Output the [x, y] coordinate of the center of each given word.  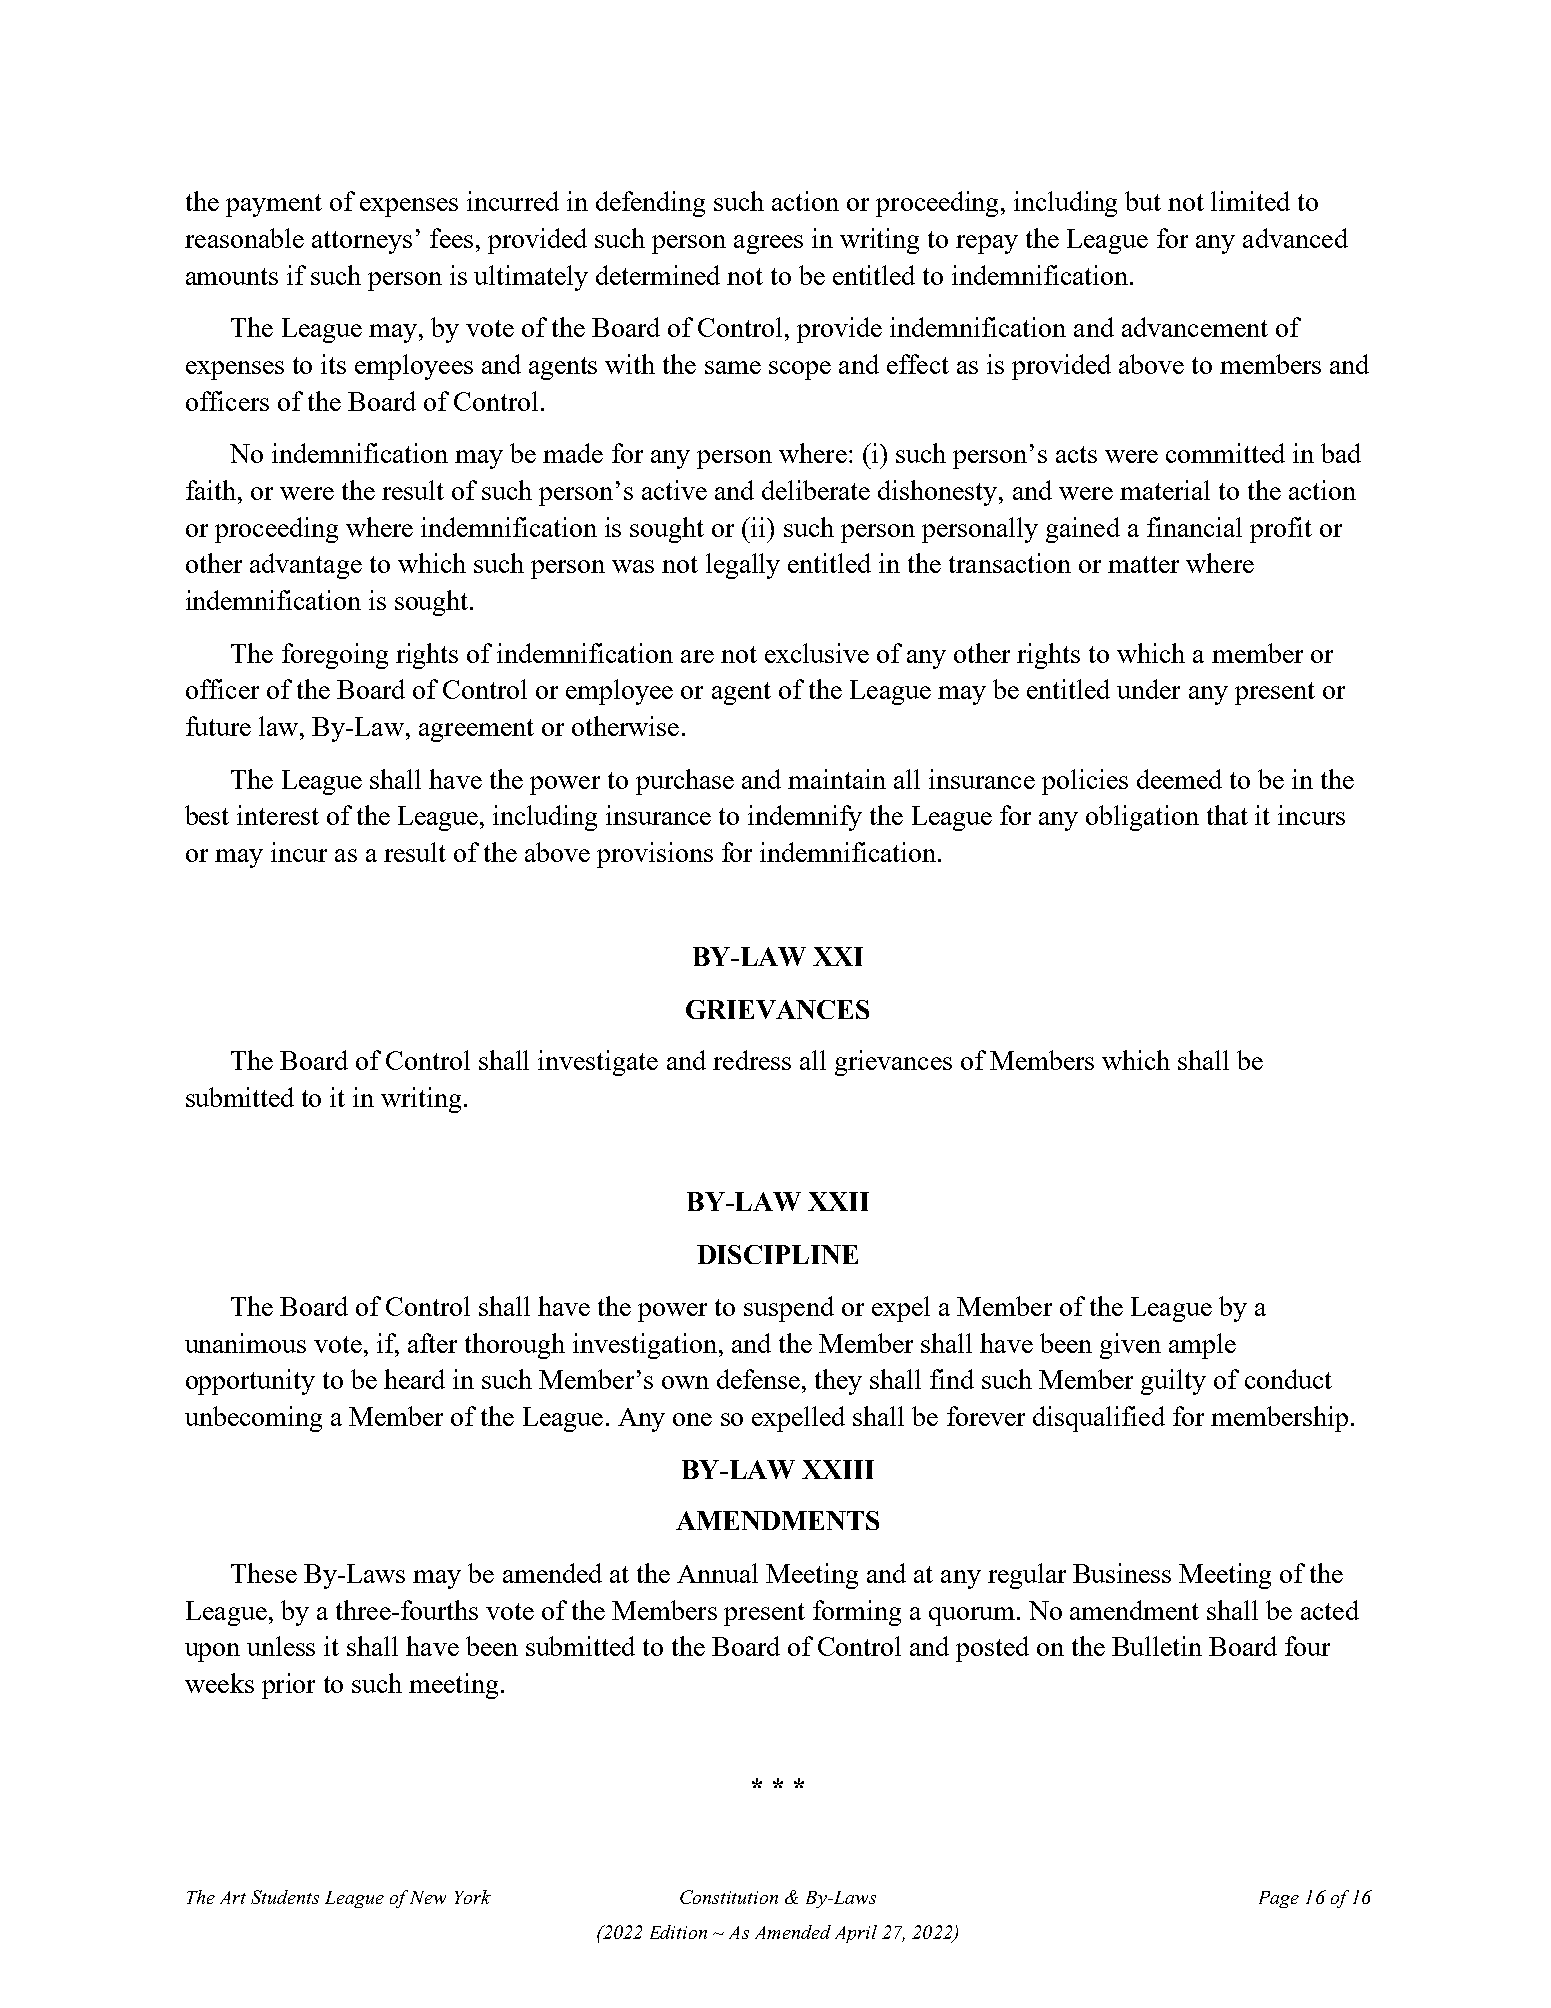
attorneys [362, 242]
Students [285, 1897]
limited [1250, 201]
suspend [789, 1309]
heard [414, 1379]
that [1227, 815]
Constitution [729, 1897]
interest [278, 815]
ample [1202, 1346]
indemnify [805, 818]
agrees [768, 244]
